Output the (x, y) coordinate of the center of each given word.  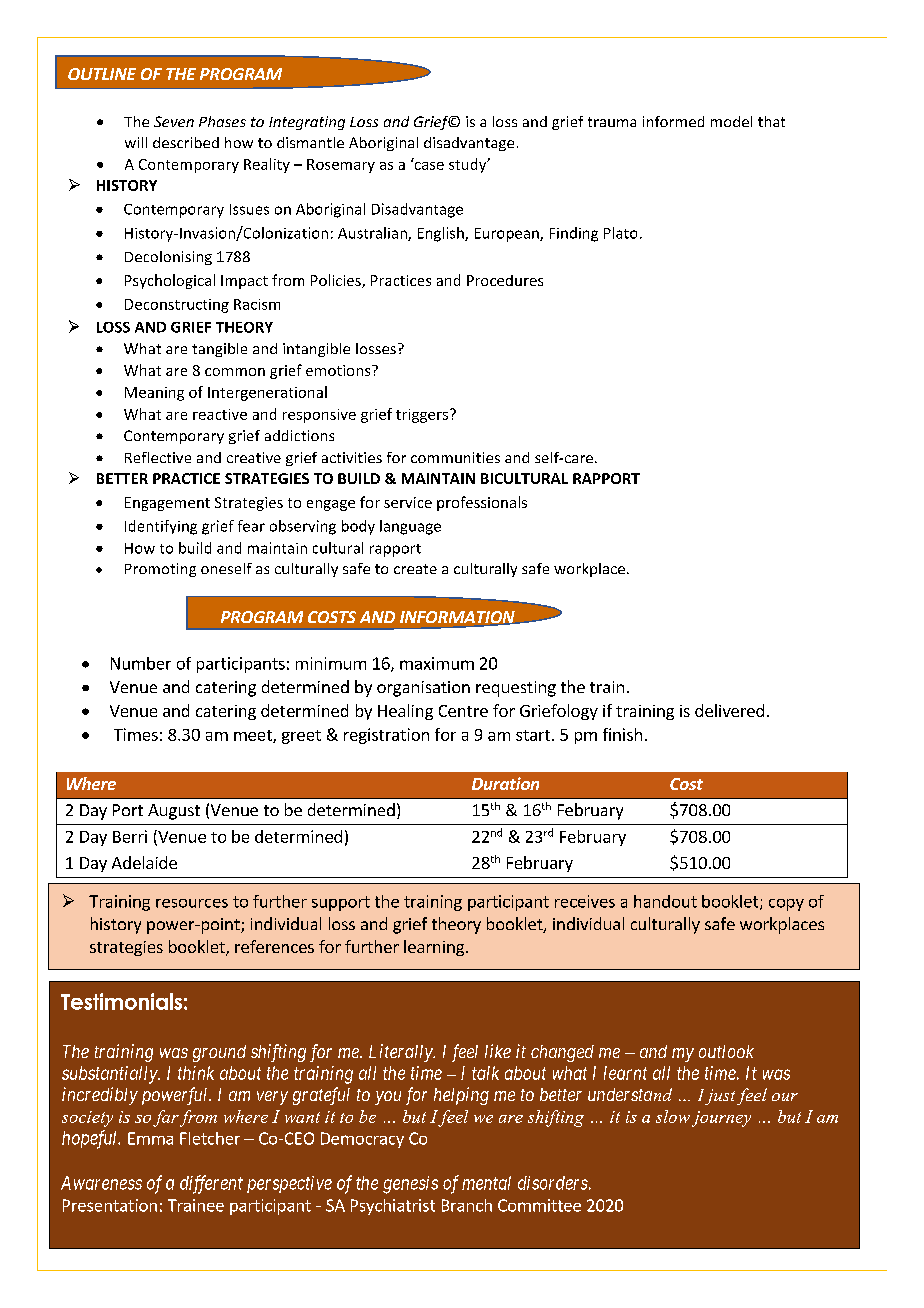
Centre (463, 711)
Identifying (161, 527)
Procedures (505, 280)
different (211, 1184)
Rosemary (341, 166)
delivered (729, 710)
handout (665, 901)
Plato (620, 233)
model (731, 121)
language (410, 527)
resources (192, 903)
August (174, 812)
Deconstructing (177, 306)
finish (622, 734)
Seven (174, 121)
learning (434, 948)
